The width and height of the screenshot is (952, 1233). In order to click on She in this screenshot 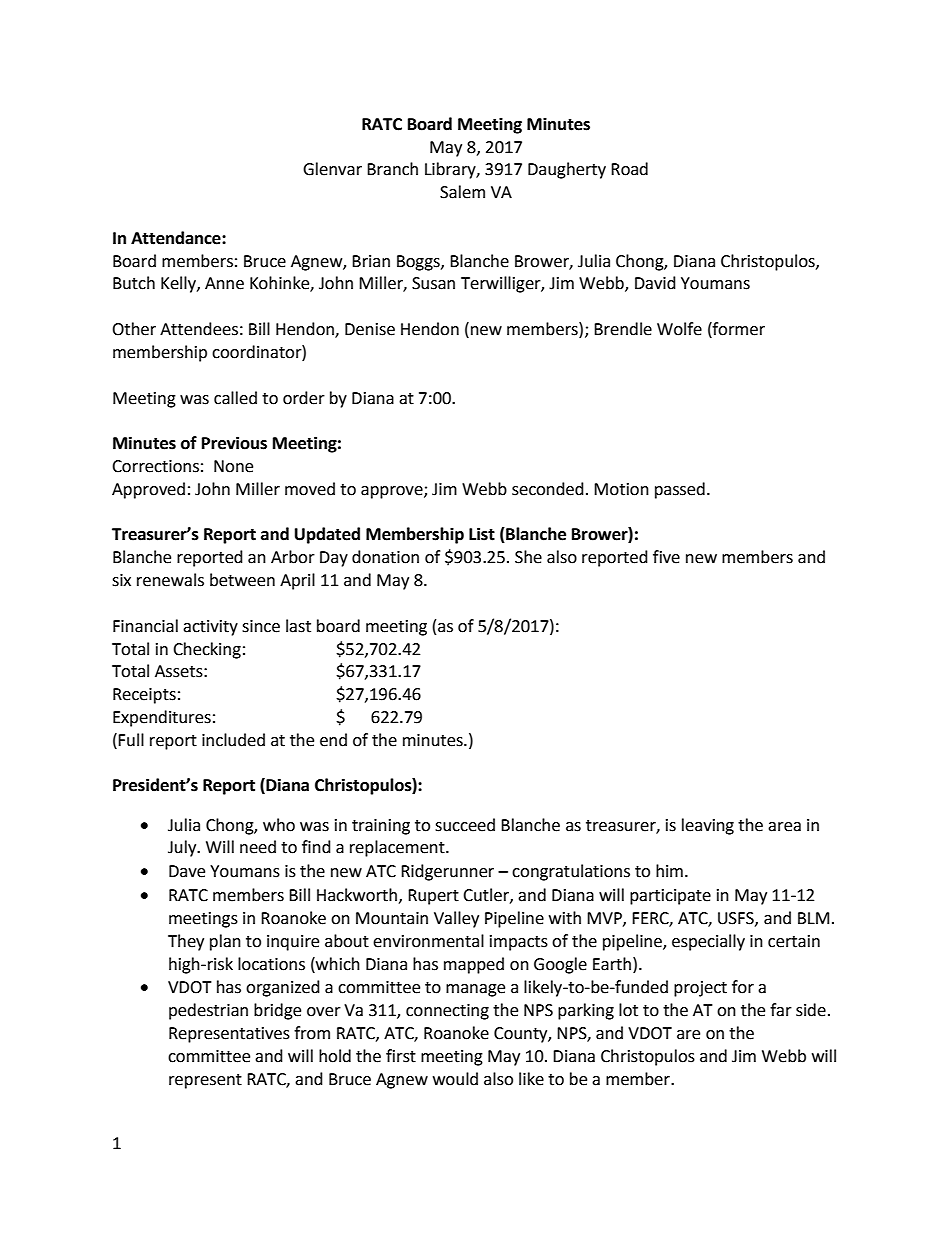, I will do `click(528, 557)`.
